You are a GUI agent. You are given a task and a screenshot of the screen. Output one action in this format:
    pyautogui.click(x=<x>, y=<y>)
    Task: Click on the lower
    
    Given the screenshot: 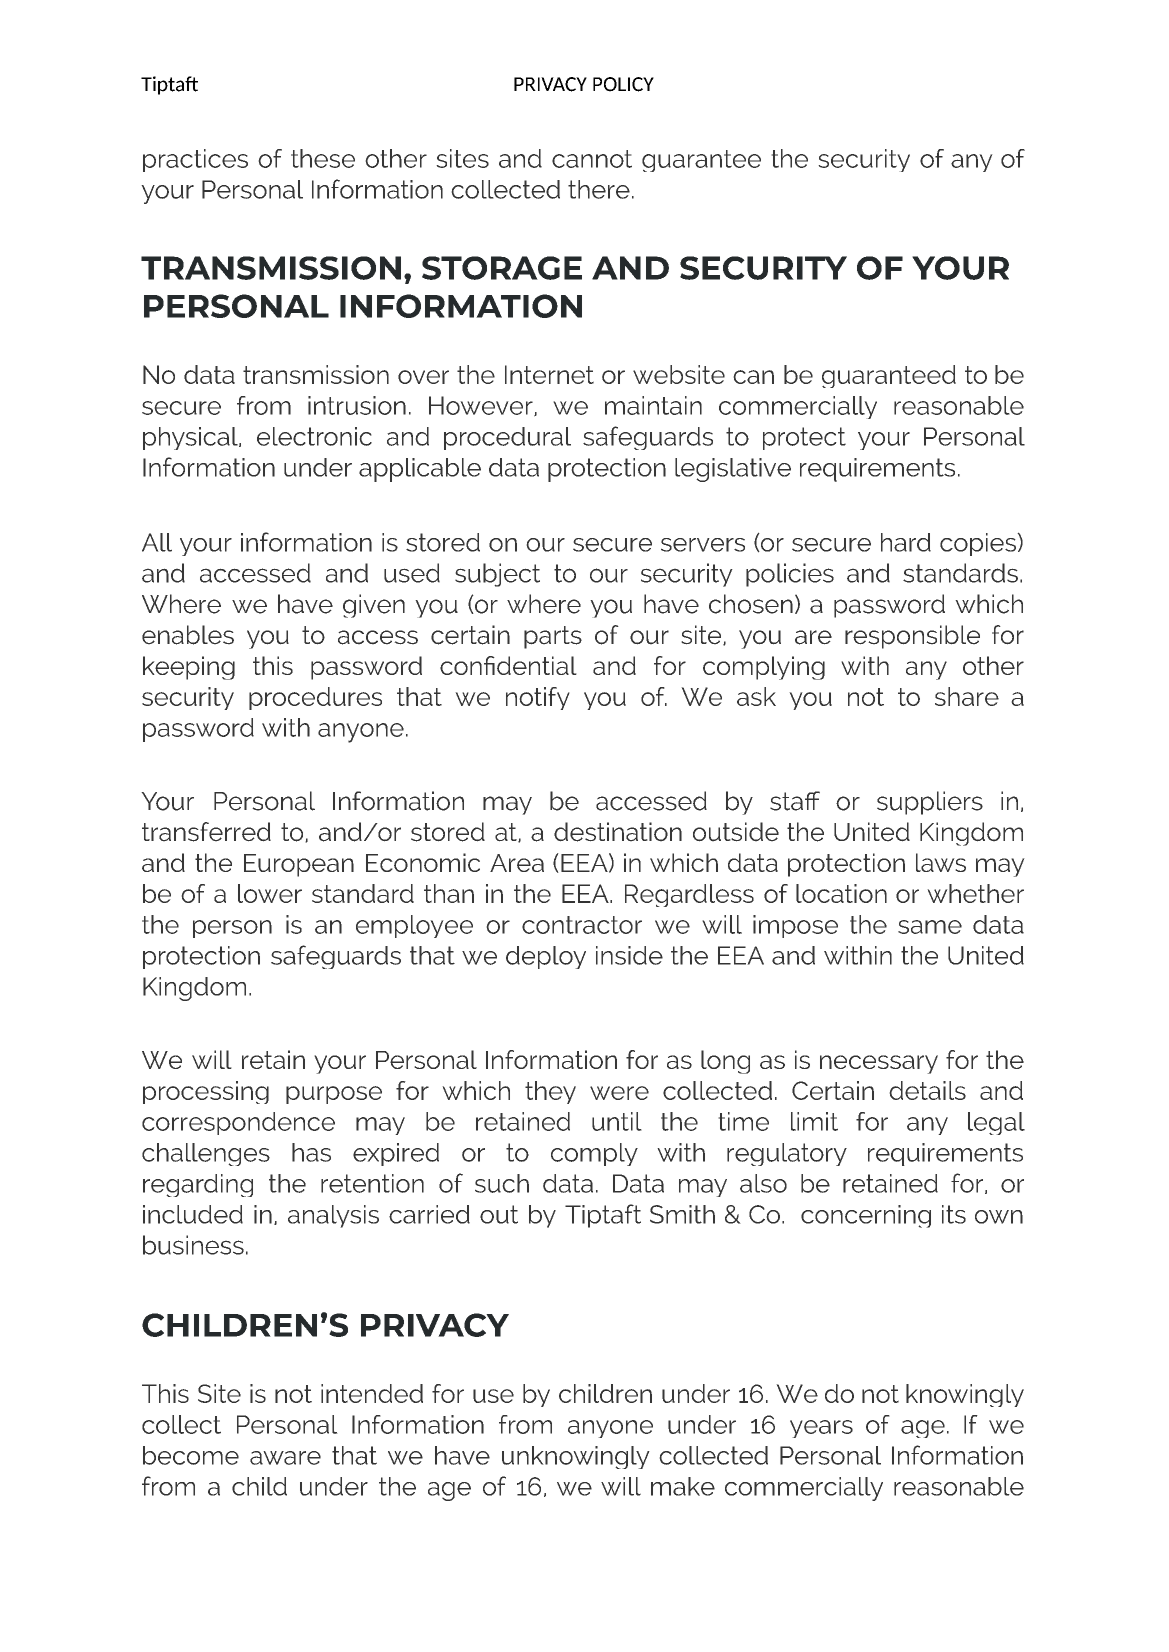 What is the action you would take?
    pyautogui.click(x=270, y=893)
